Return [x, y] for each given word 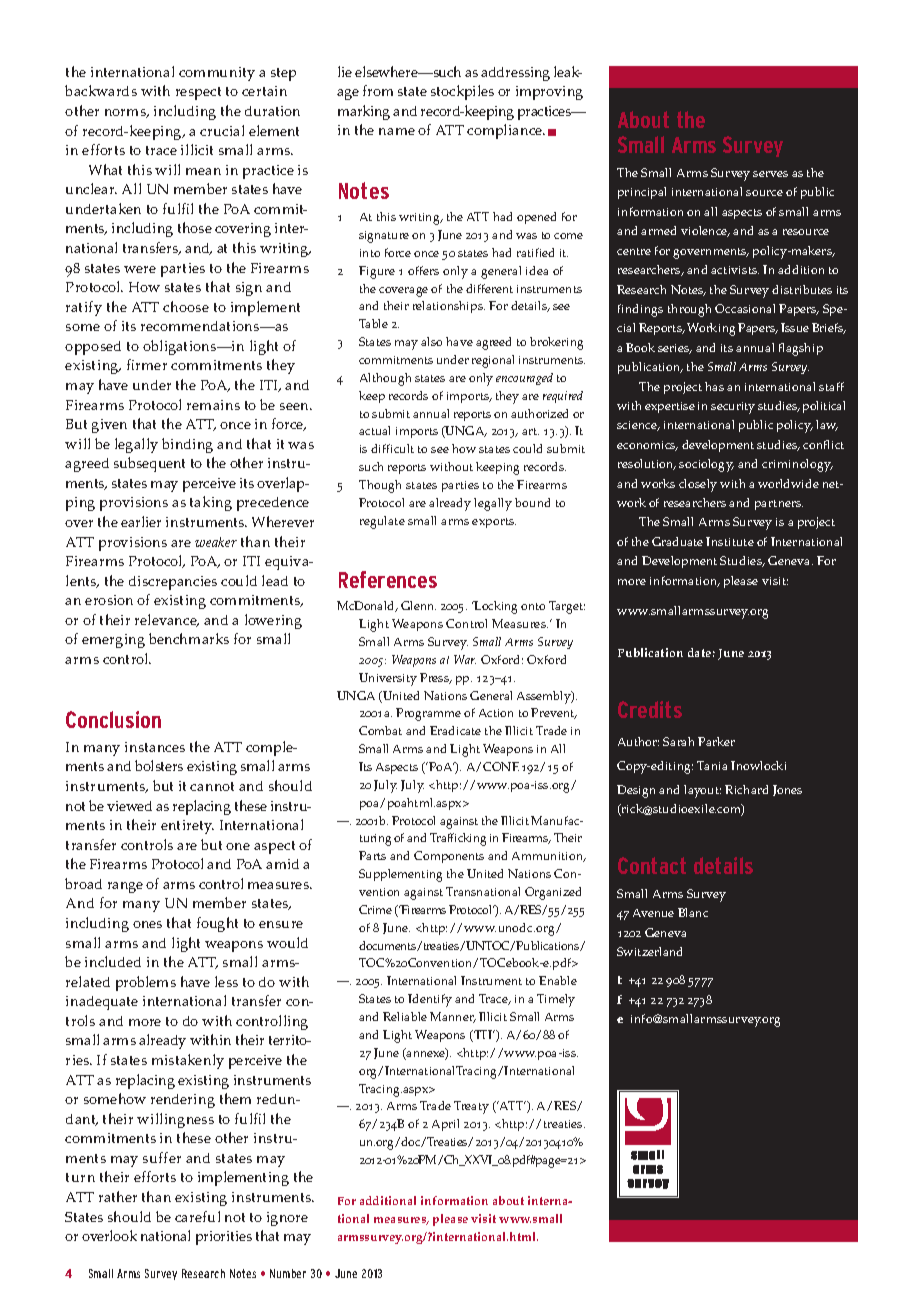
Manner [453, 1017]
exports [494, 523]
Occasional [745, 308]
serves [770, 174]
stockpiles [462, 92]
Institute [730, 541]
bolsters [159, 765]
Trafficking [458, 839]
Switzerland [649, 951]
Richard [746, 789]
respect [198, 93]
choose [186, 306]
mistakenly [188, 1061]
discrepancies [173, 583]
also [431, 341]
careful [197, 1216]
